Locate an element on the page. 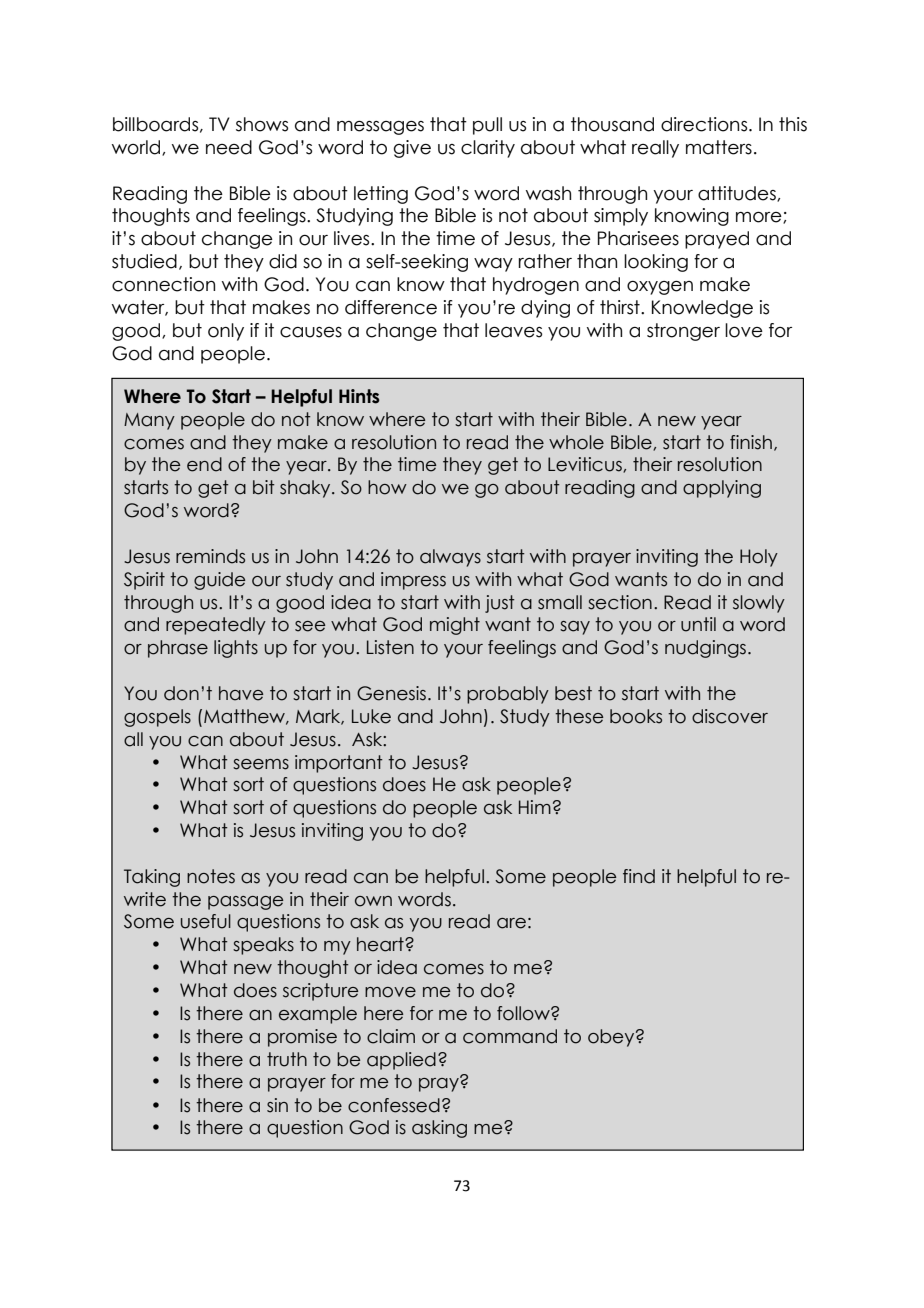 The width and height of the page is (924, 1308). applying is located at coordinates (722, 489).
